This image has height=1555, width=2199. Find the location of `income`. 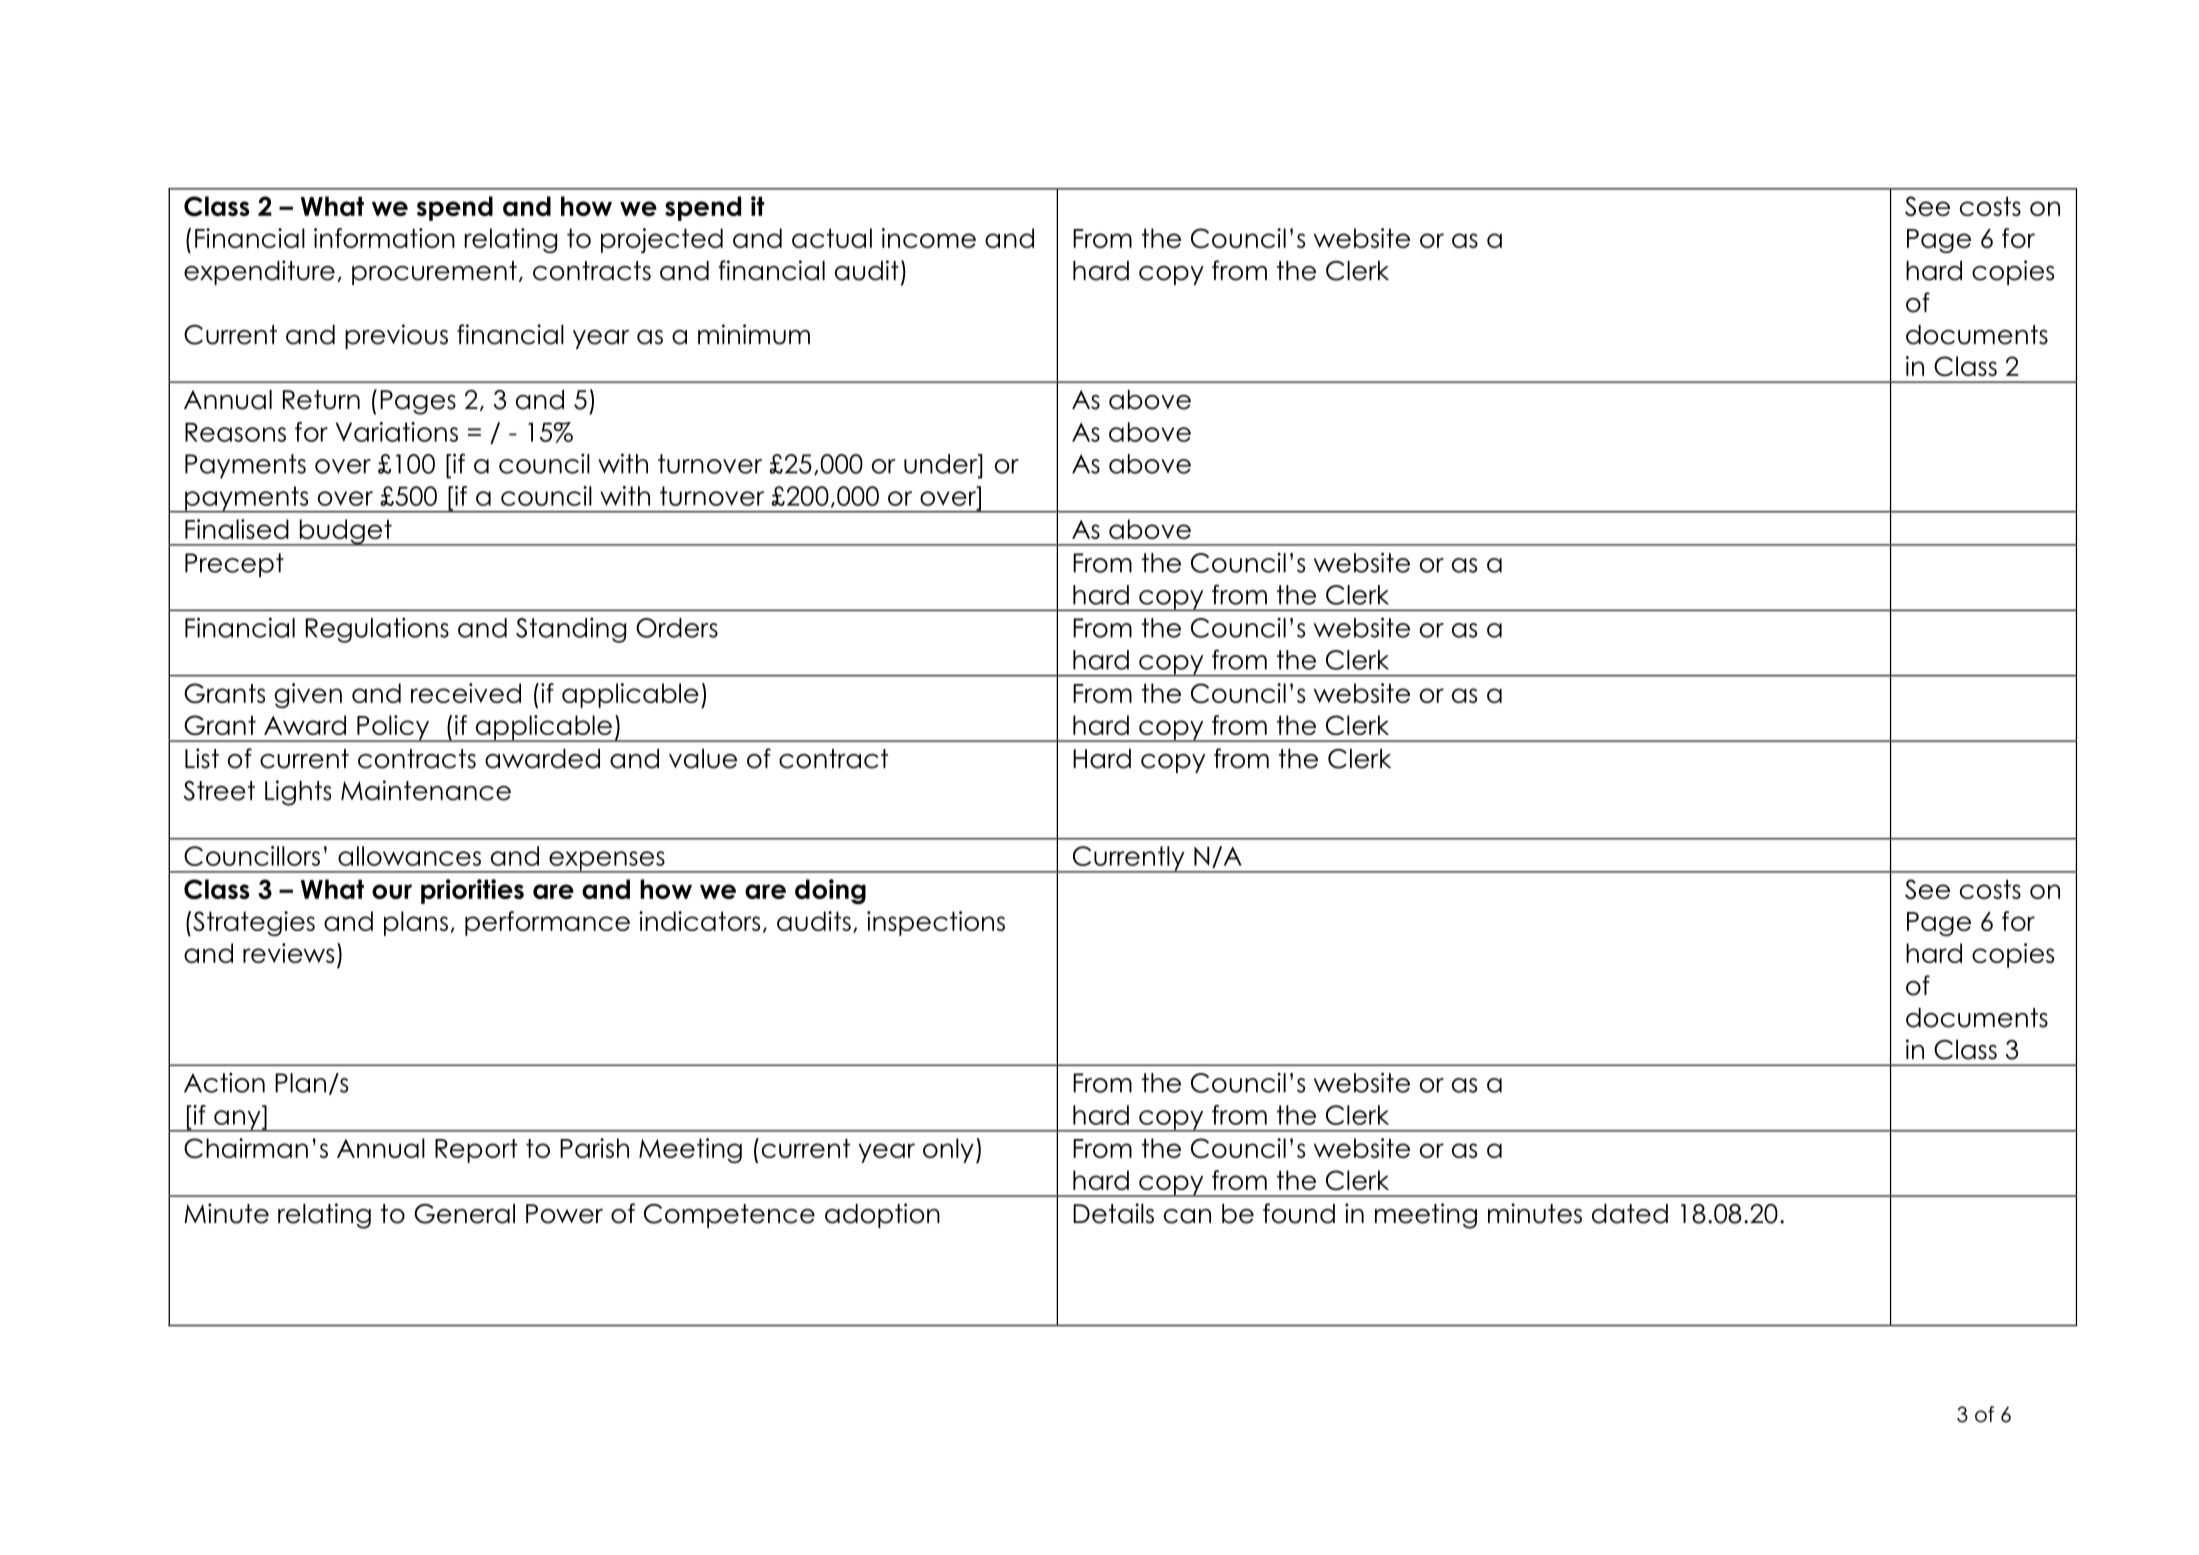

income is located at coordinates (929, 238).
